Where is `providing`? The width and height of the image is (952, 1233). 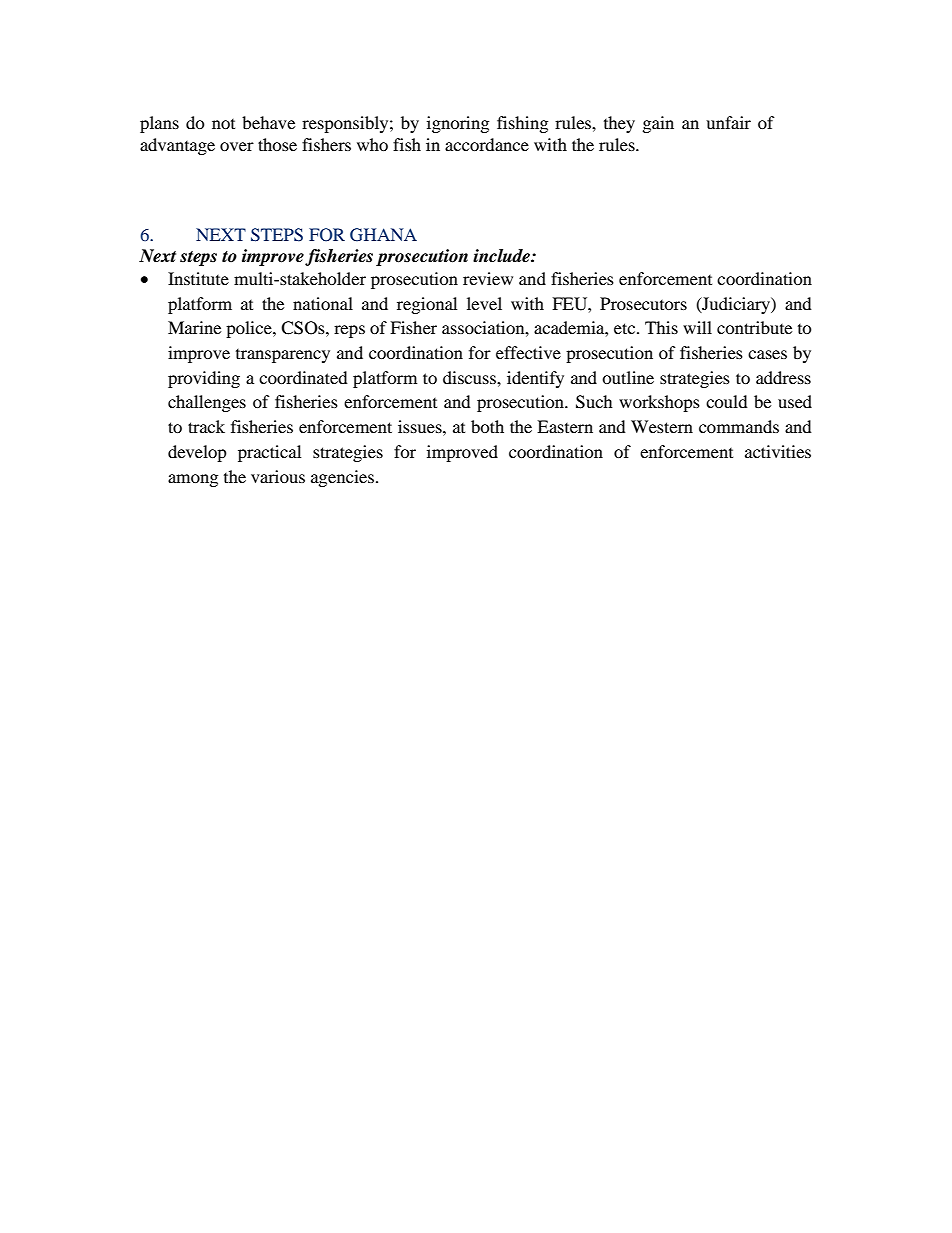
providing is located at coordinates (204, 379).
